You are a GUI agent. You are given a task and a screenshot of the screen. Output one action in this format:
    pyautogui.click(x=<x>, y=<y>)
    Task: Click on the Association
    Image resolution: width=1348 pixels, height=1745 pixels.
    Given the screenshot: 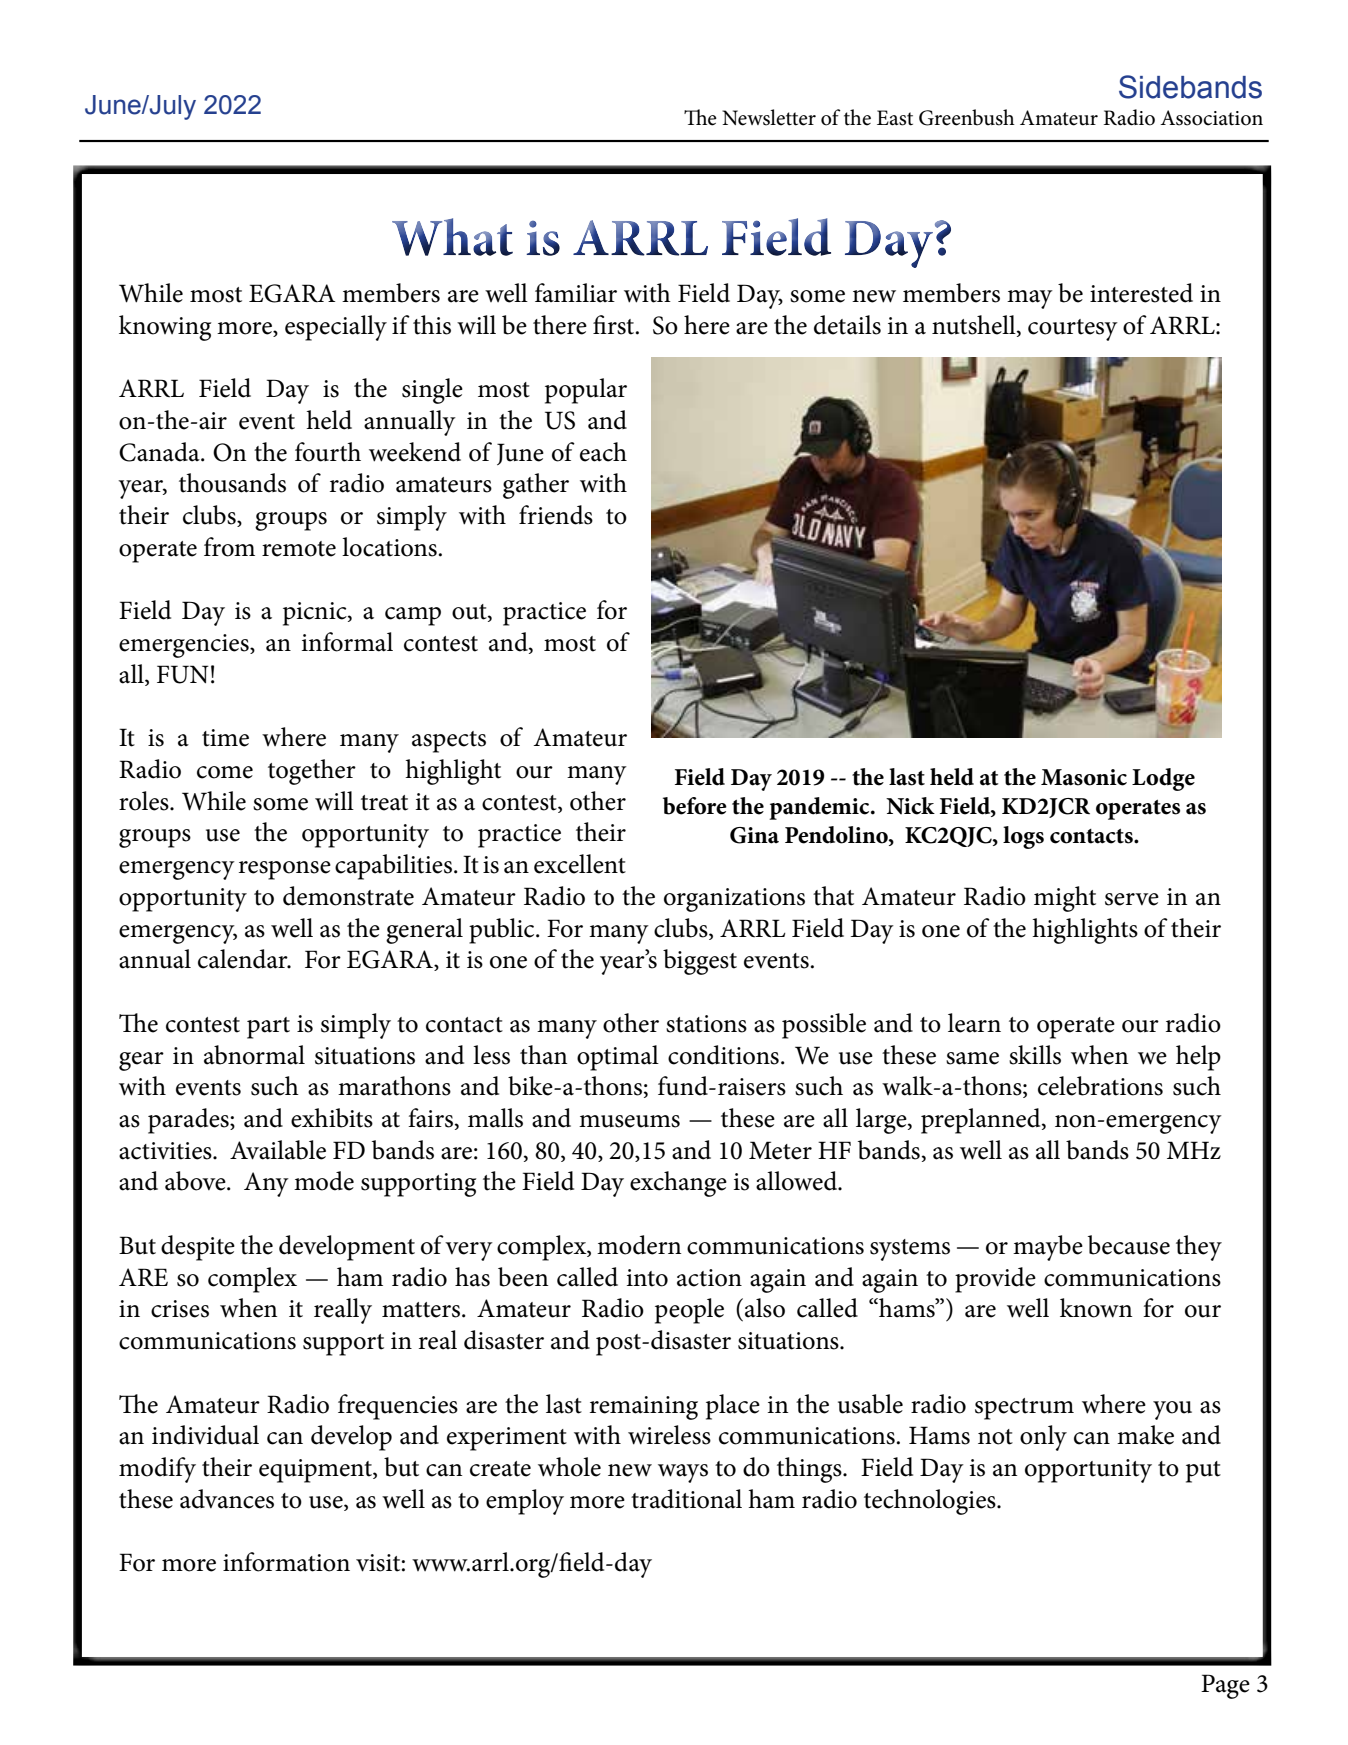 What is the action you would take?
    pyautogui.click(x=1211, y=118)
